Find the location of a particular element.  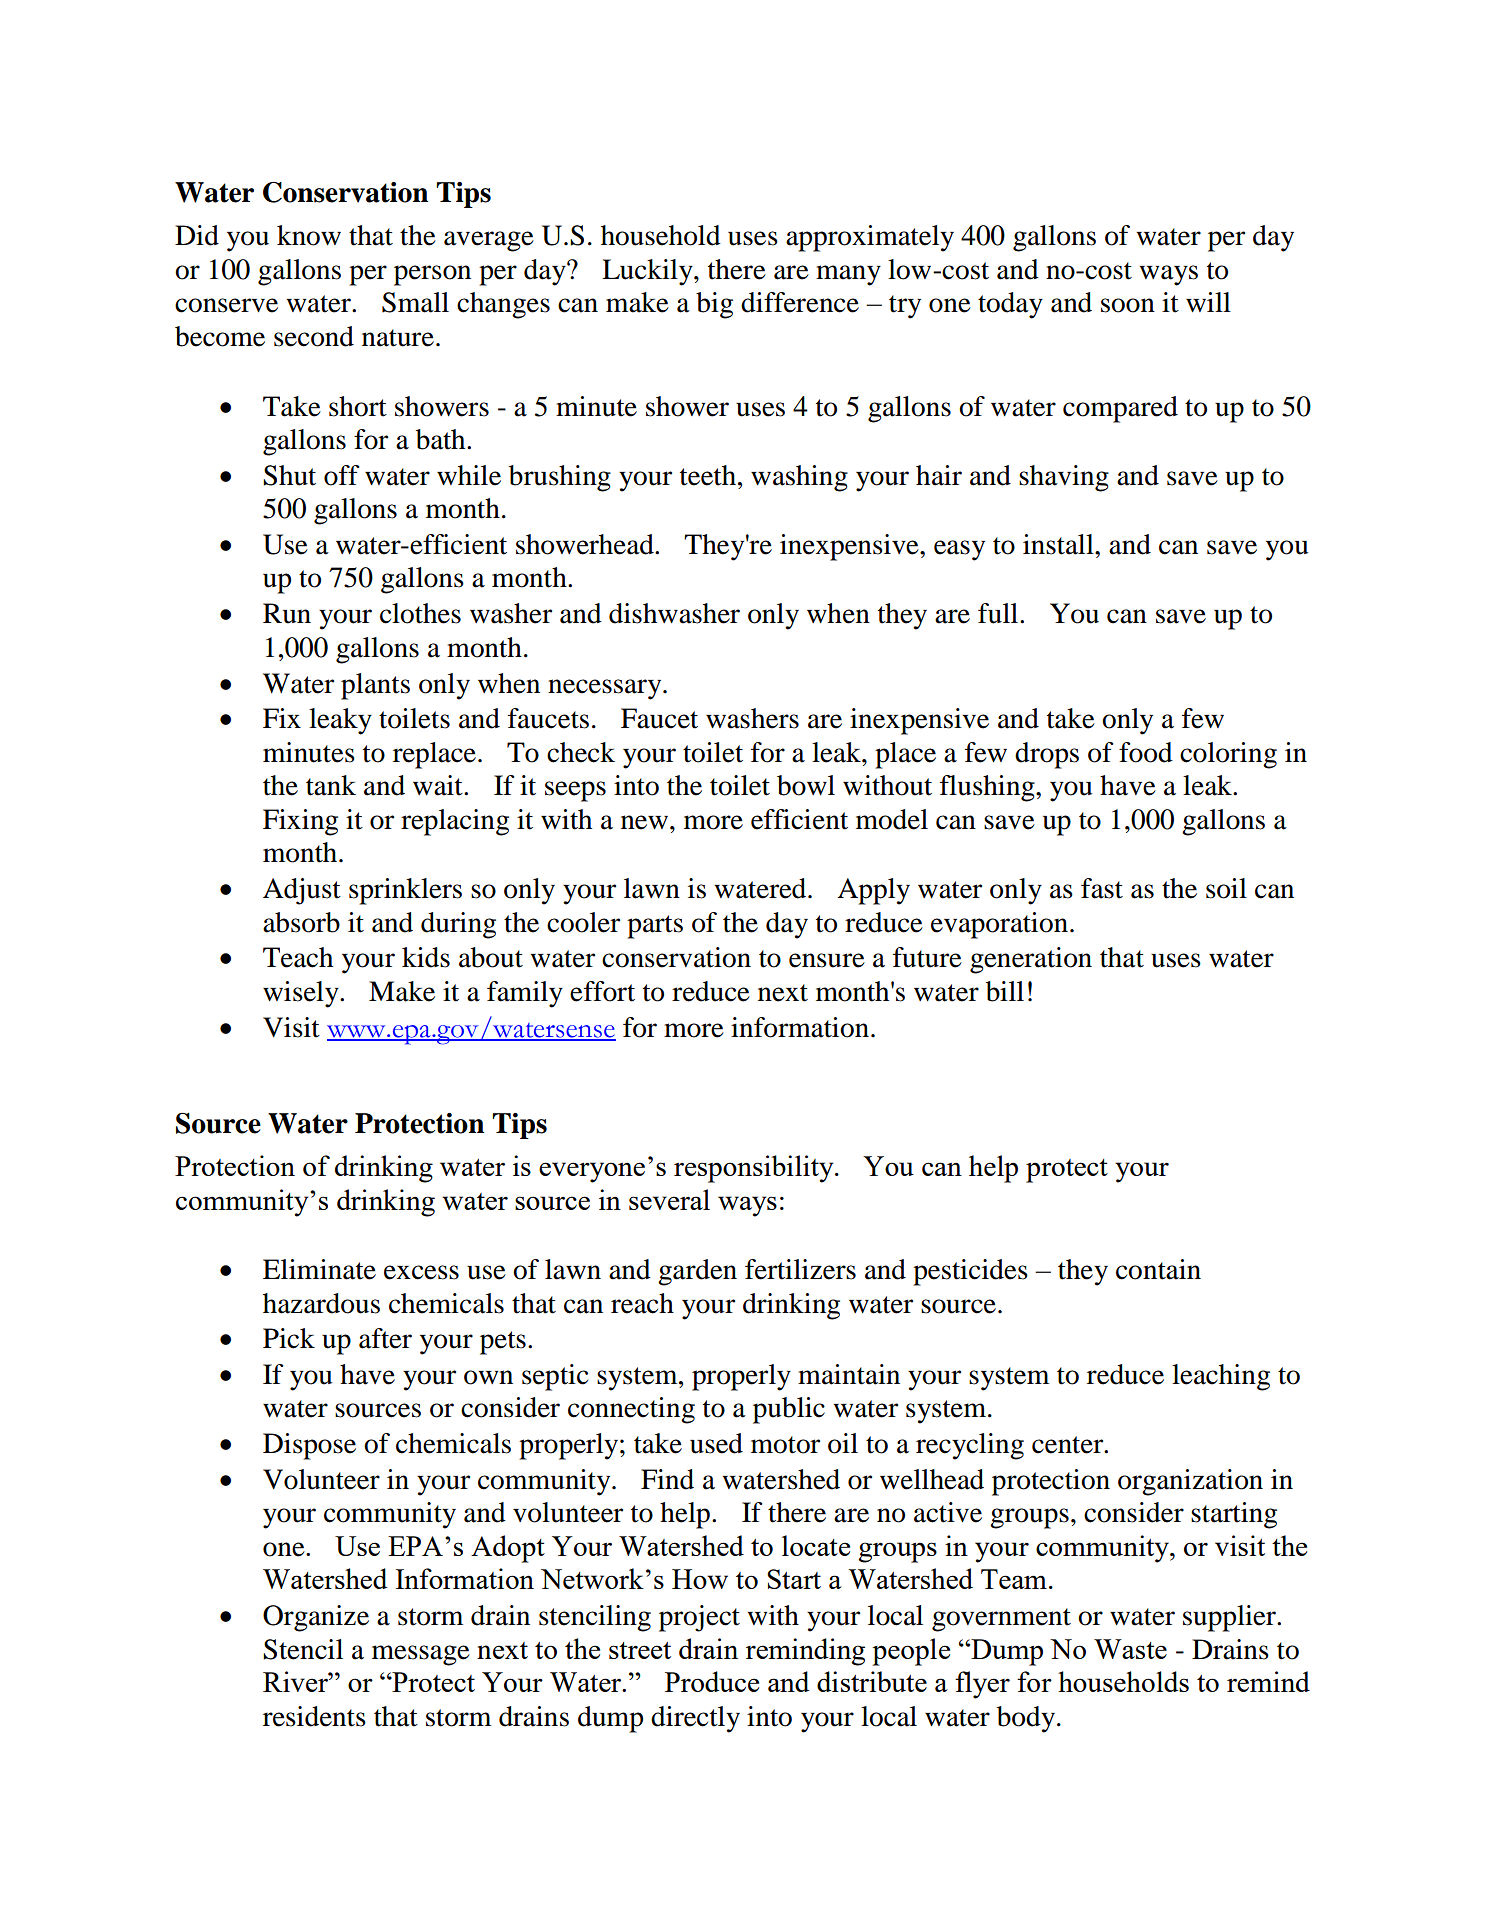

Dispose is located at coordinates (309, 1446).
